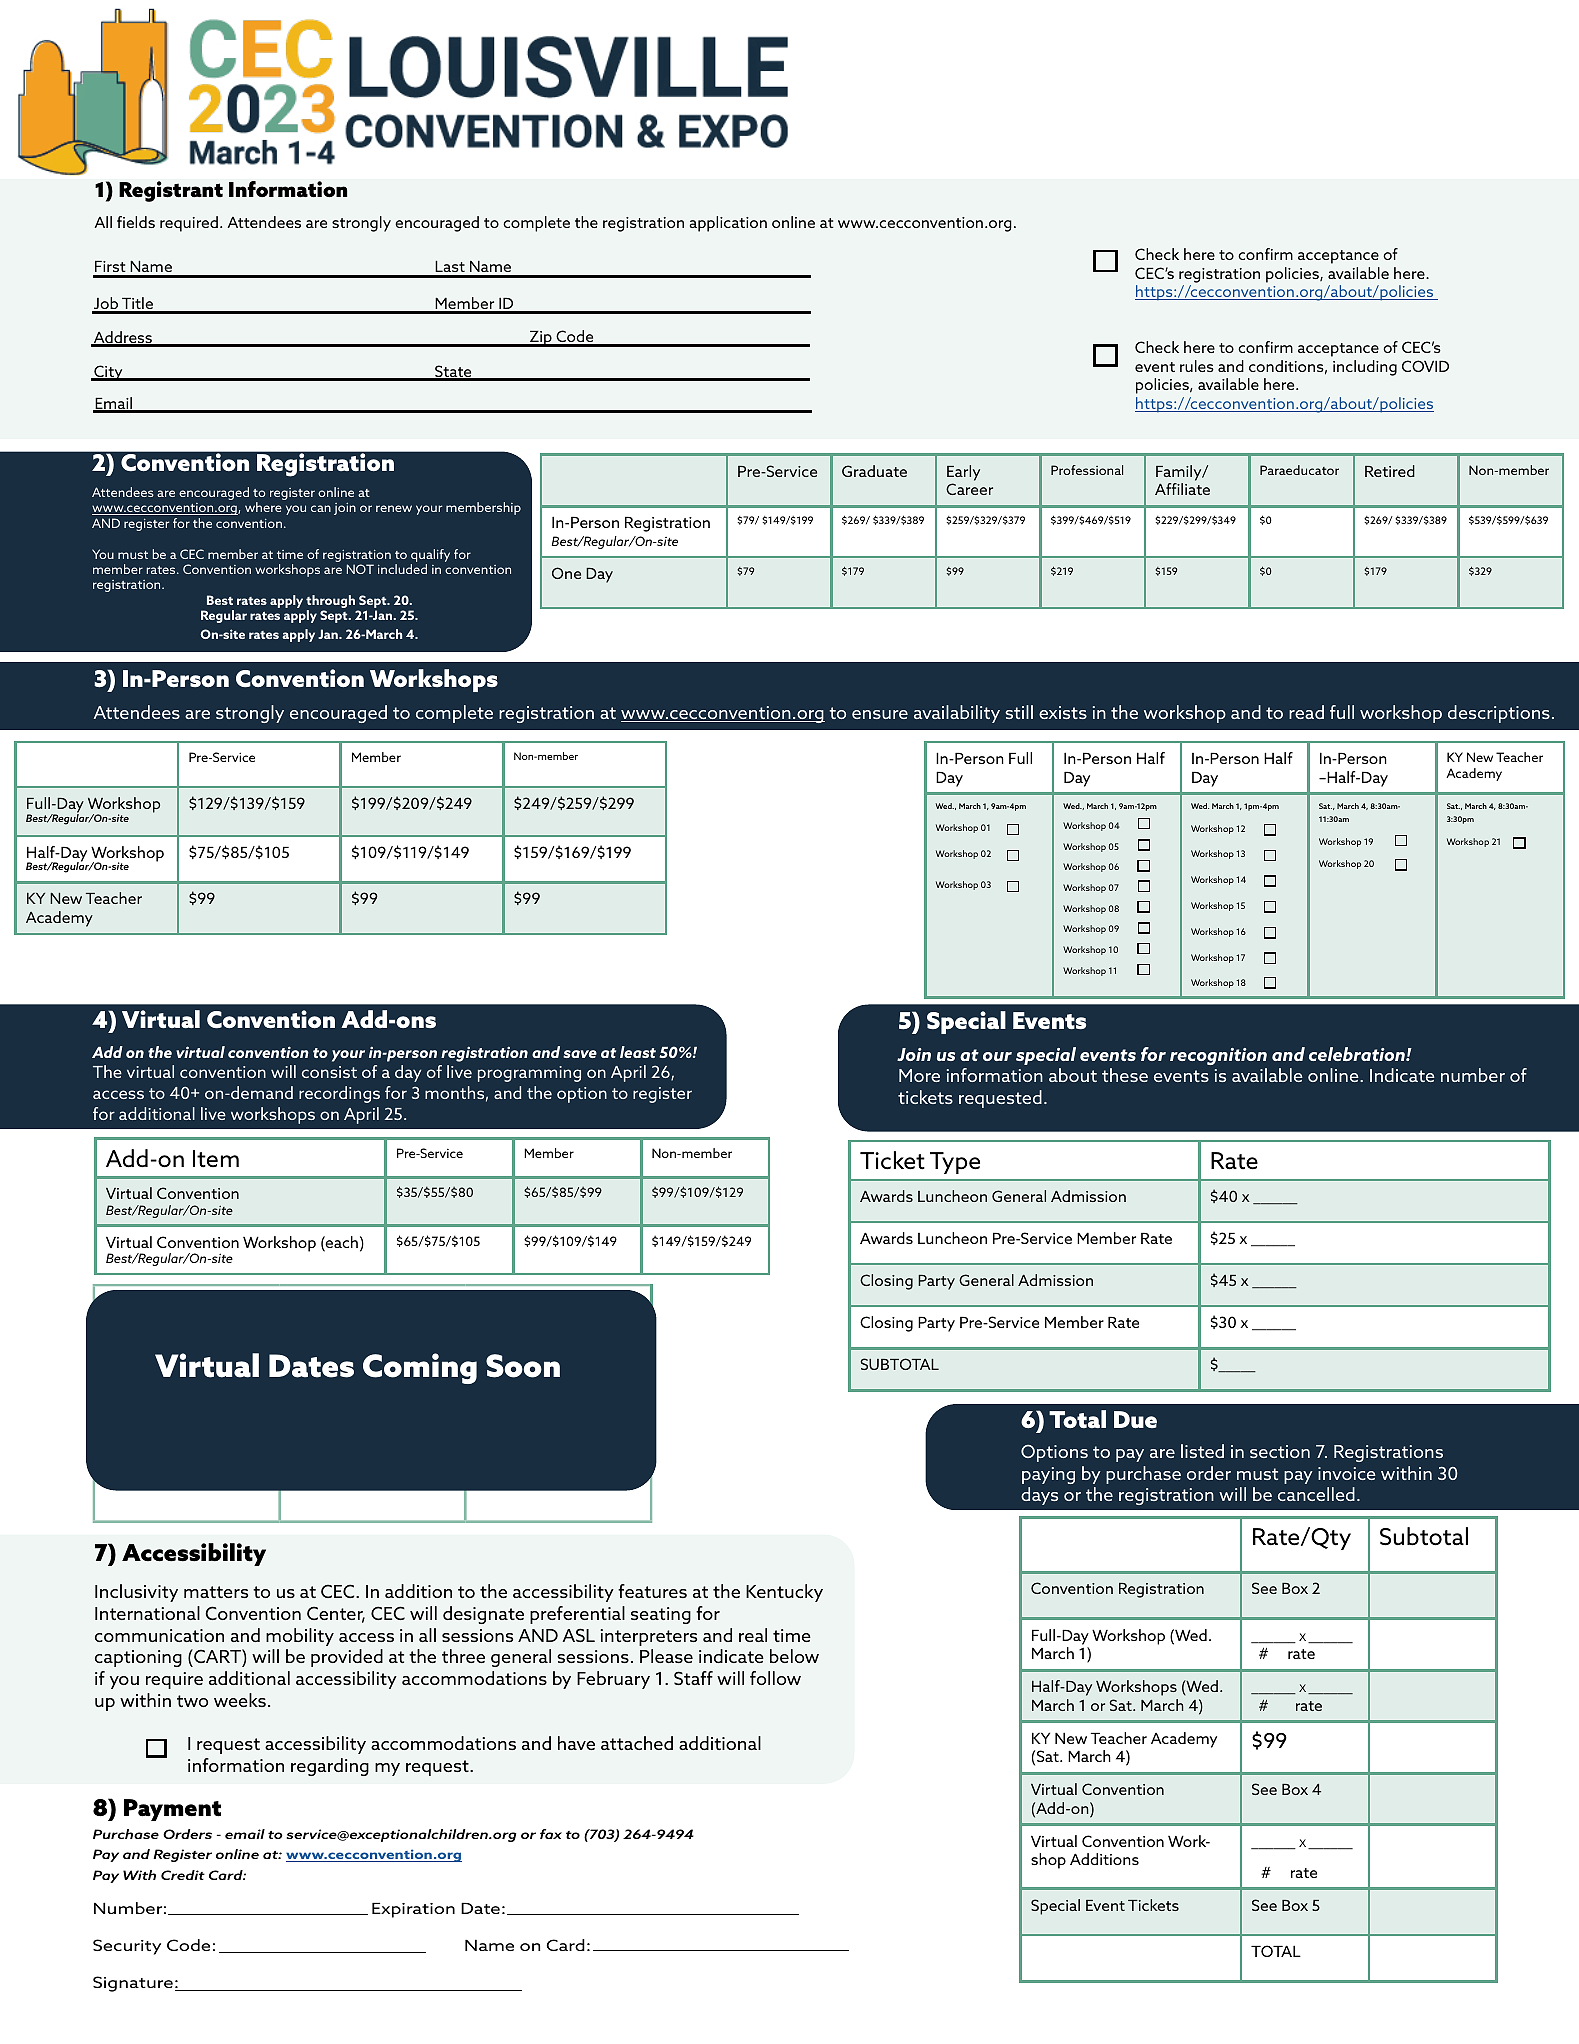 This image has width=1579, height=2044. I want to click on consist, so click(329, 1072).
